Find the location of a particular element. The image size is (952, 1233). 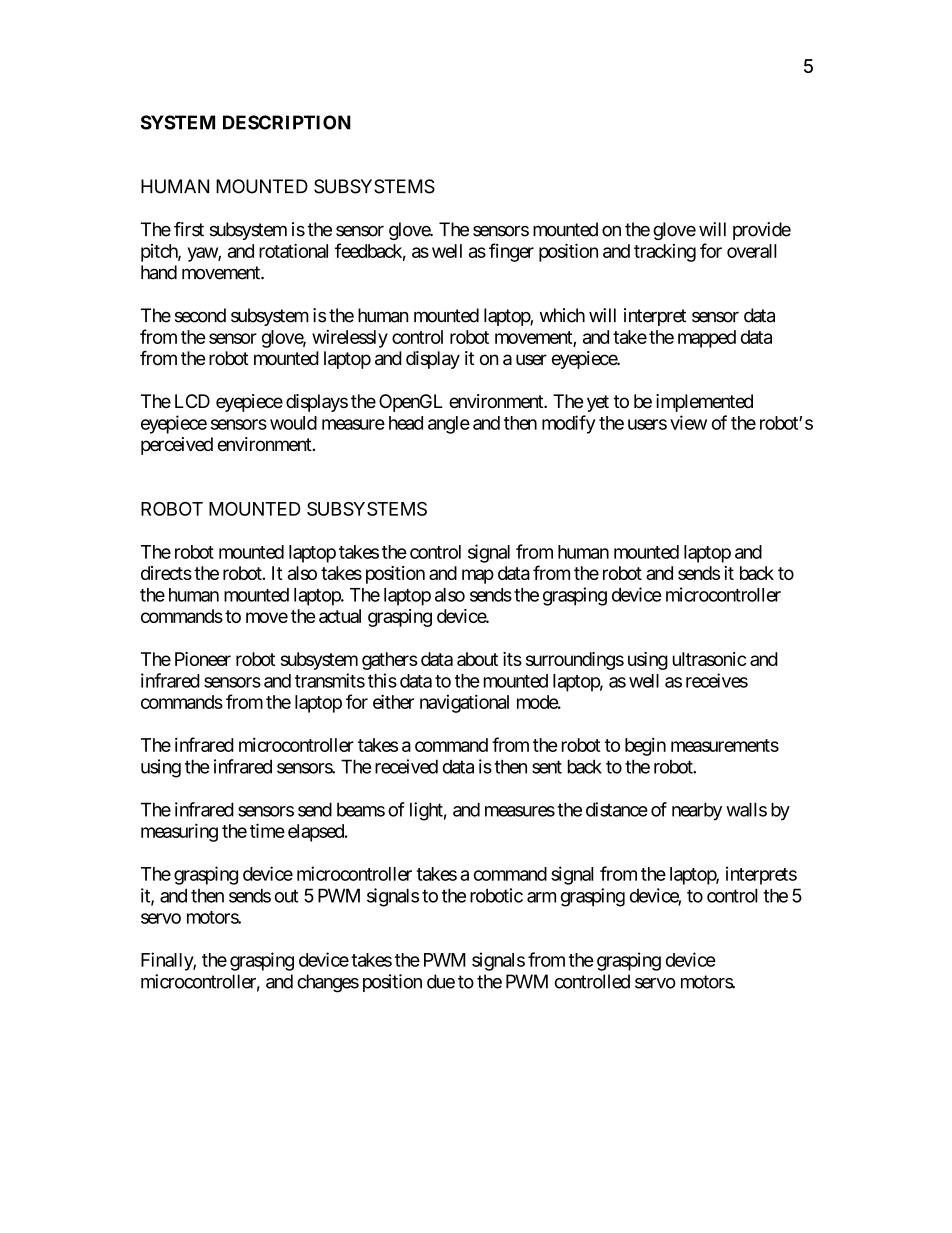

time is located at coordinates (267, 830).
